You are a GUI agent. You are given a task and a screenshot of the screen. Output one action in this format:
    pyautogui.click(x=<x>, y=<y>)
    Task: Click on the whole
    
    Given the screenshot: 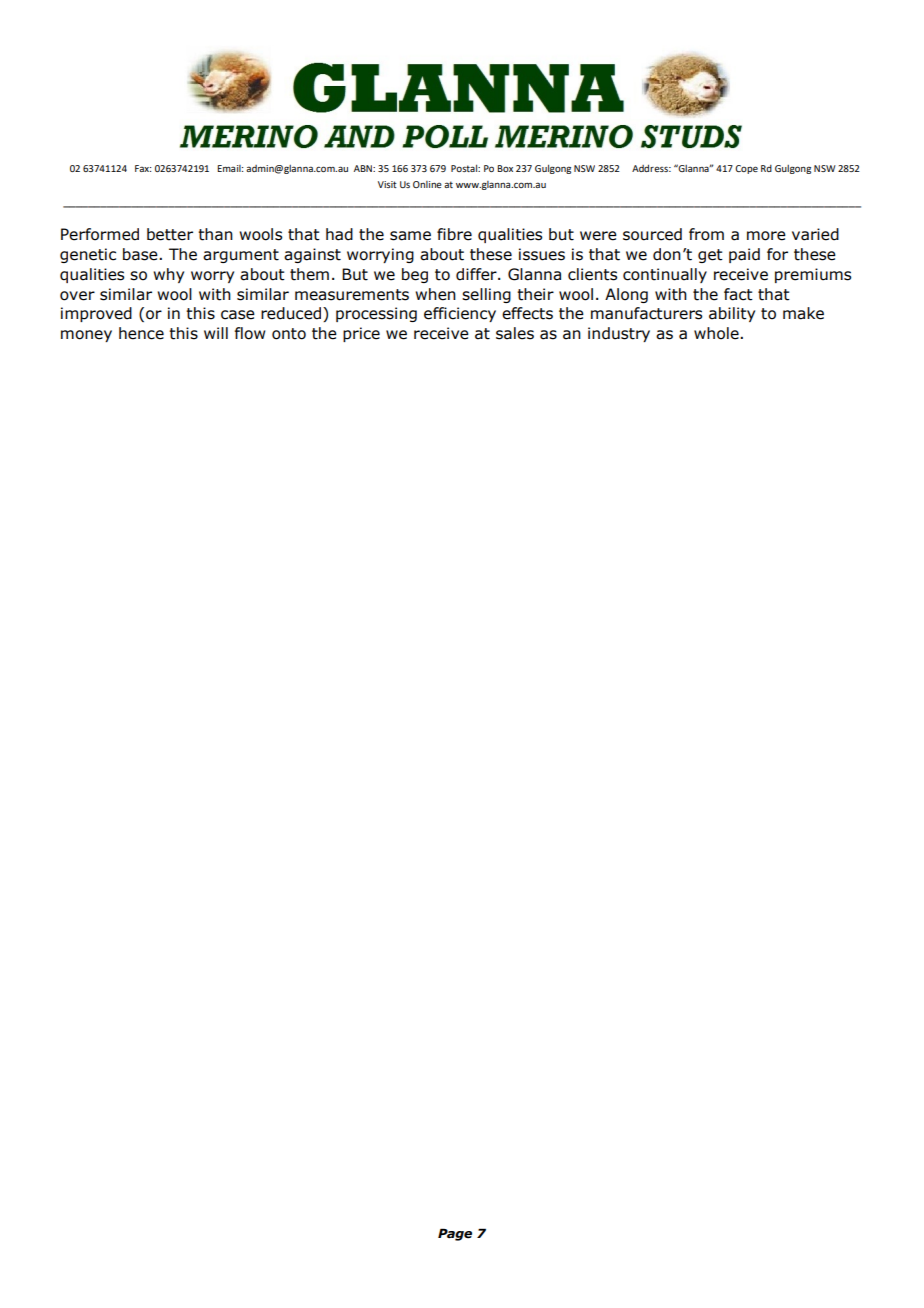 What is the action you would take?
    pyautogui.click(x=717, y=333)
